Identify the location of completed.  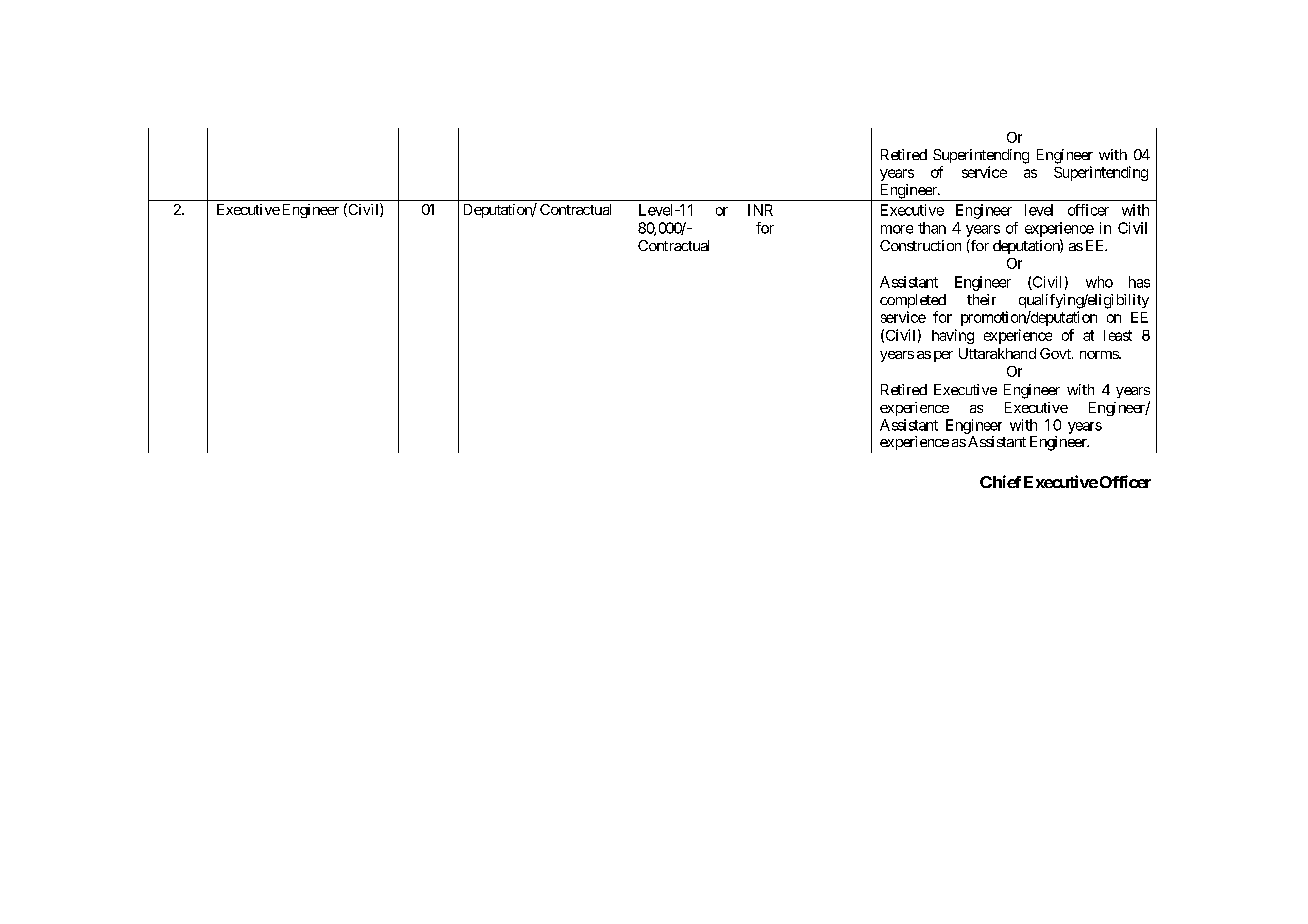
(913, 301).
